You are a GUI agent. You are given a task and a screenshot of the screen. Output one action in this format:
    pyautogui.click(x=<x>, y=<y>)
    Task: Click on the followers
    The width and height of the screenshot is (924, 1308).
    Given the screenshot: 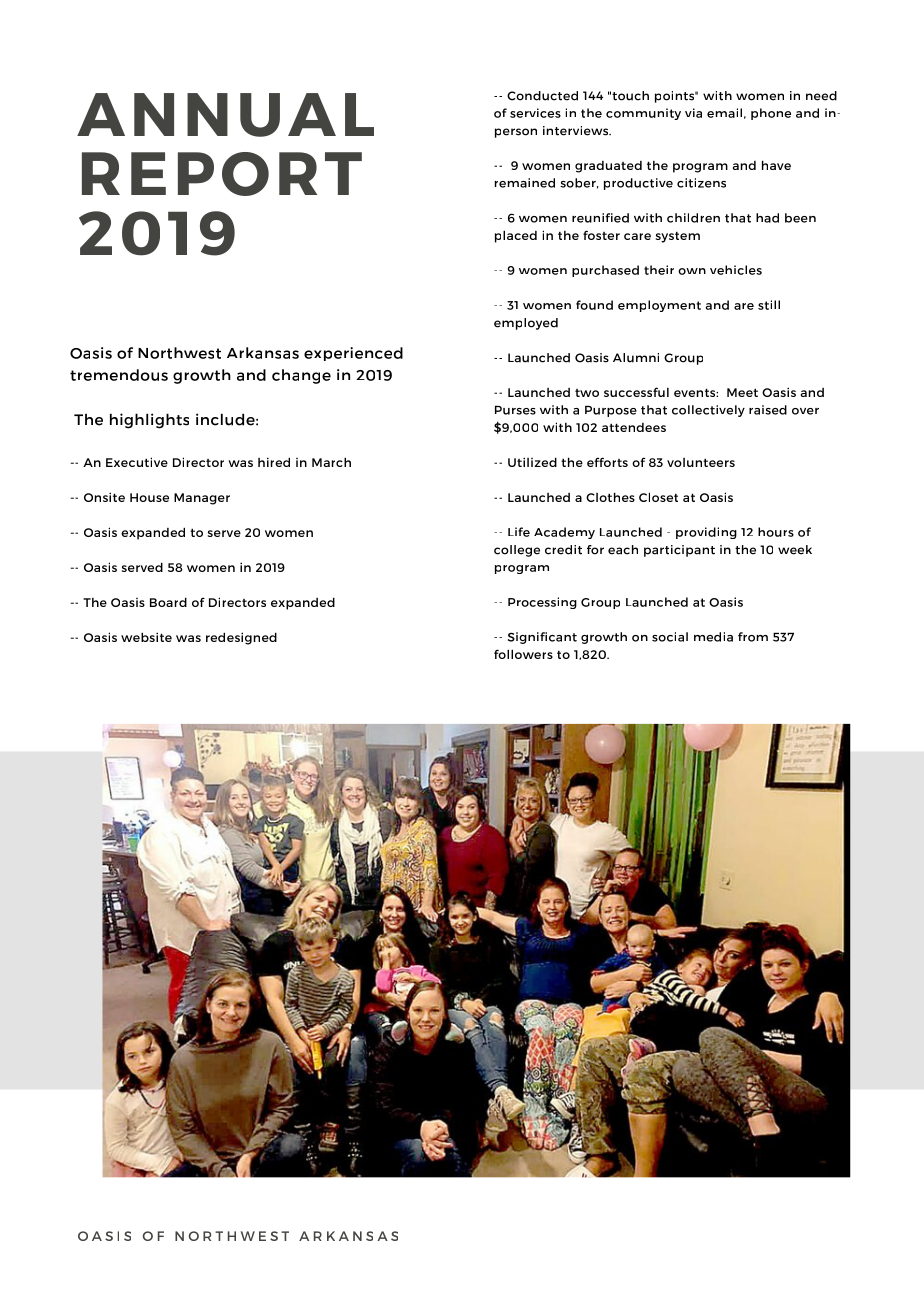 What is the action you would take?
    pyautogui.click(x=523, y=654)
